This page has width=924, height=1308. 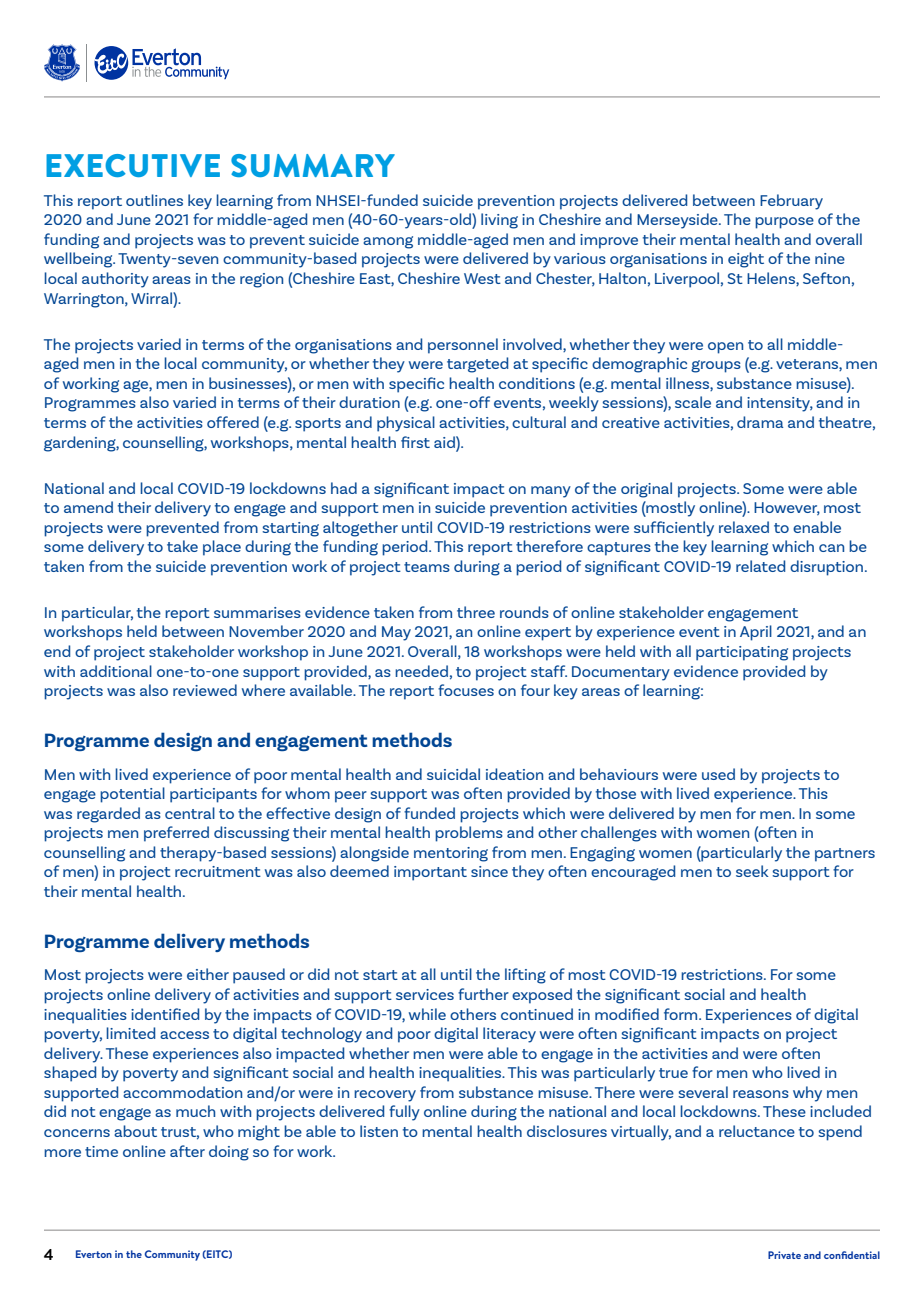 I want to click on Everton, so click(x=94, y=1254).
